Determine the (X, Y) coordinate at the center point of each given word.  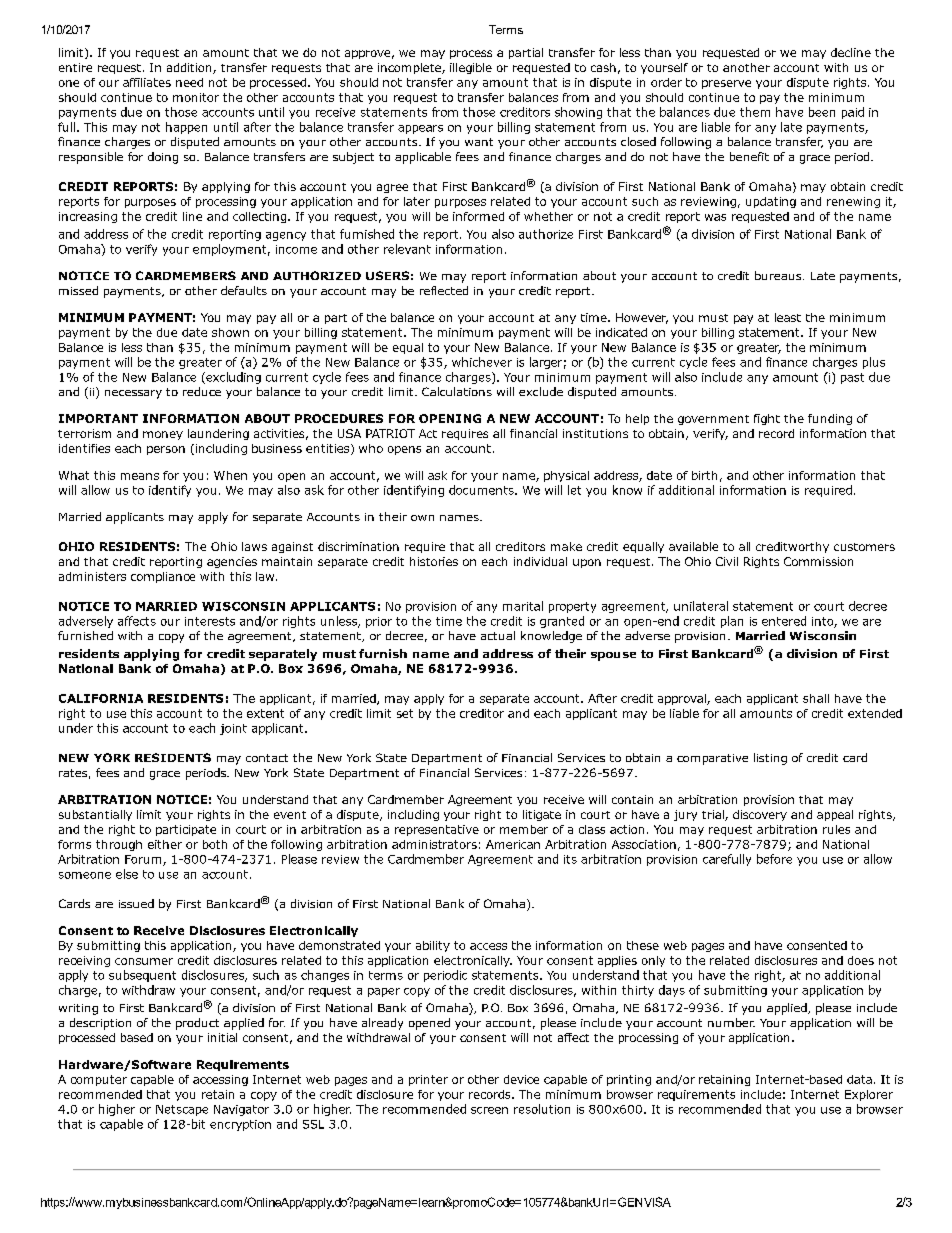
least (788, 317)
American (513, 844)
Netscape (182, 1110)
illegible (471, 68)
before (774, 859)
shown (230, 332)
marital (523, 606)
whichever (482, 362)
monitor (196, 97)
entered (784, 621)
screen (489, 1110)
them (755, 112)
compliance (163, 577)
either (165, 844)
